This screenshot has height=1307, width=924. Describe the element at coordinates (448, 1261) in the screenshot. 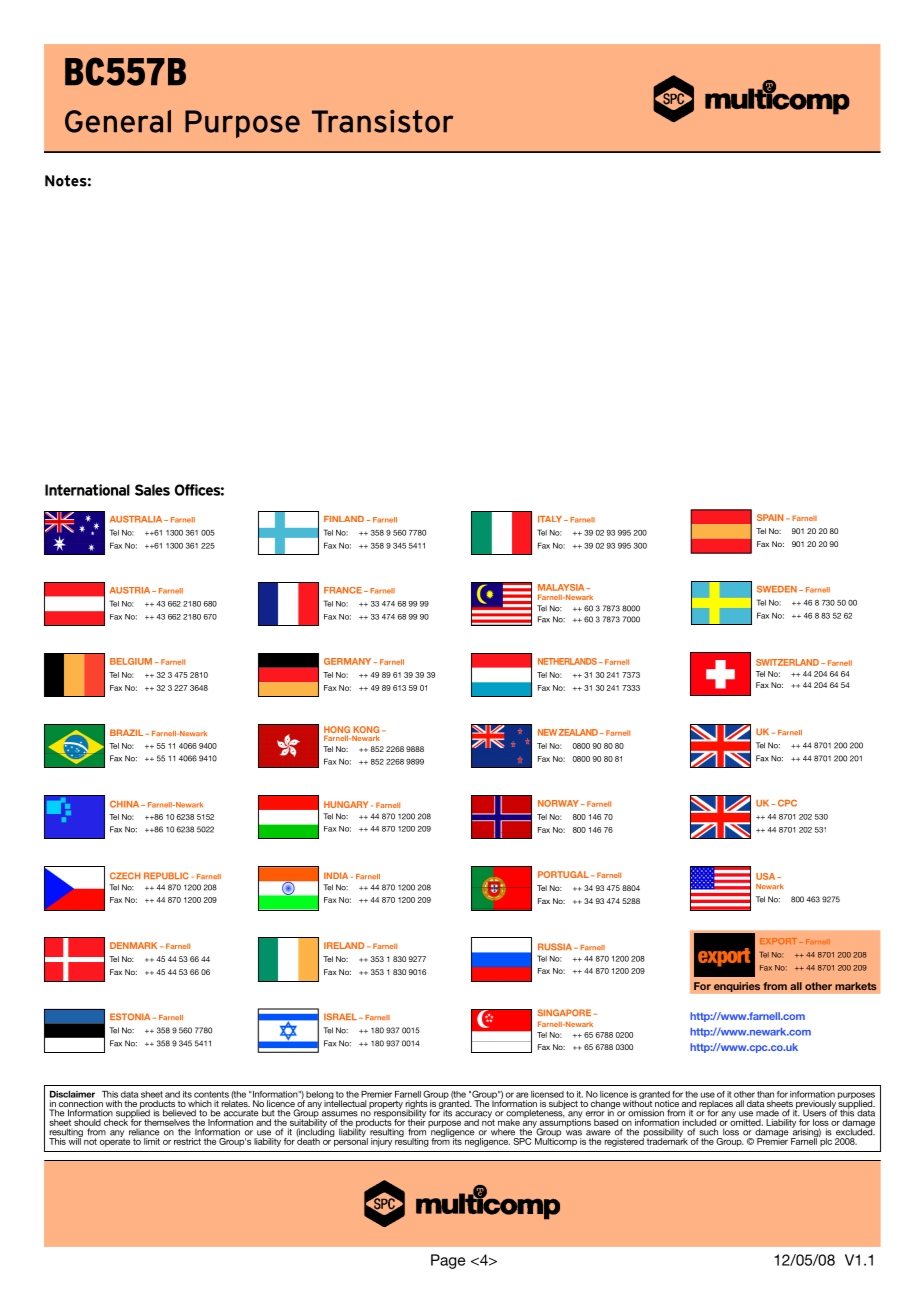

I see `Page` at that location.
